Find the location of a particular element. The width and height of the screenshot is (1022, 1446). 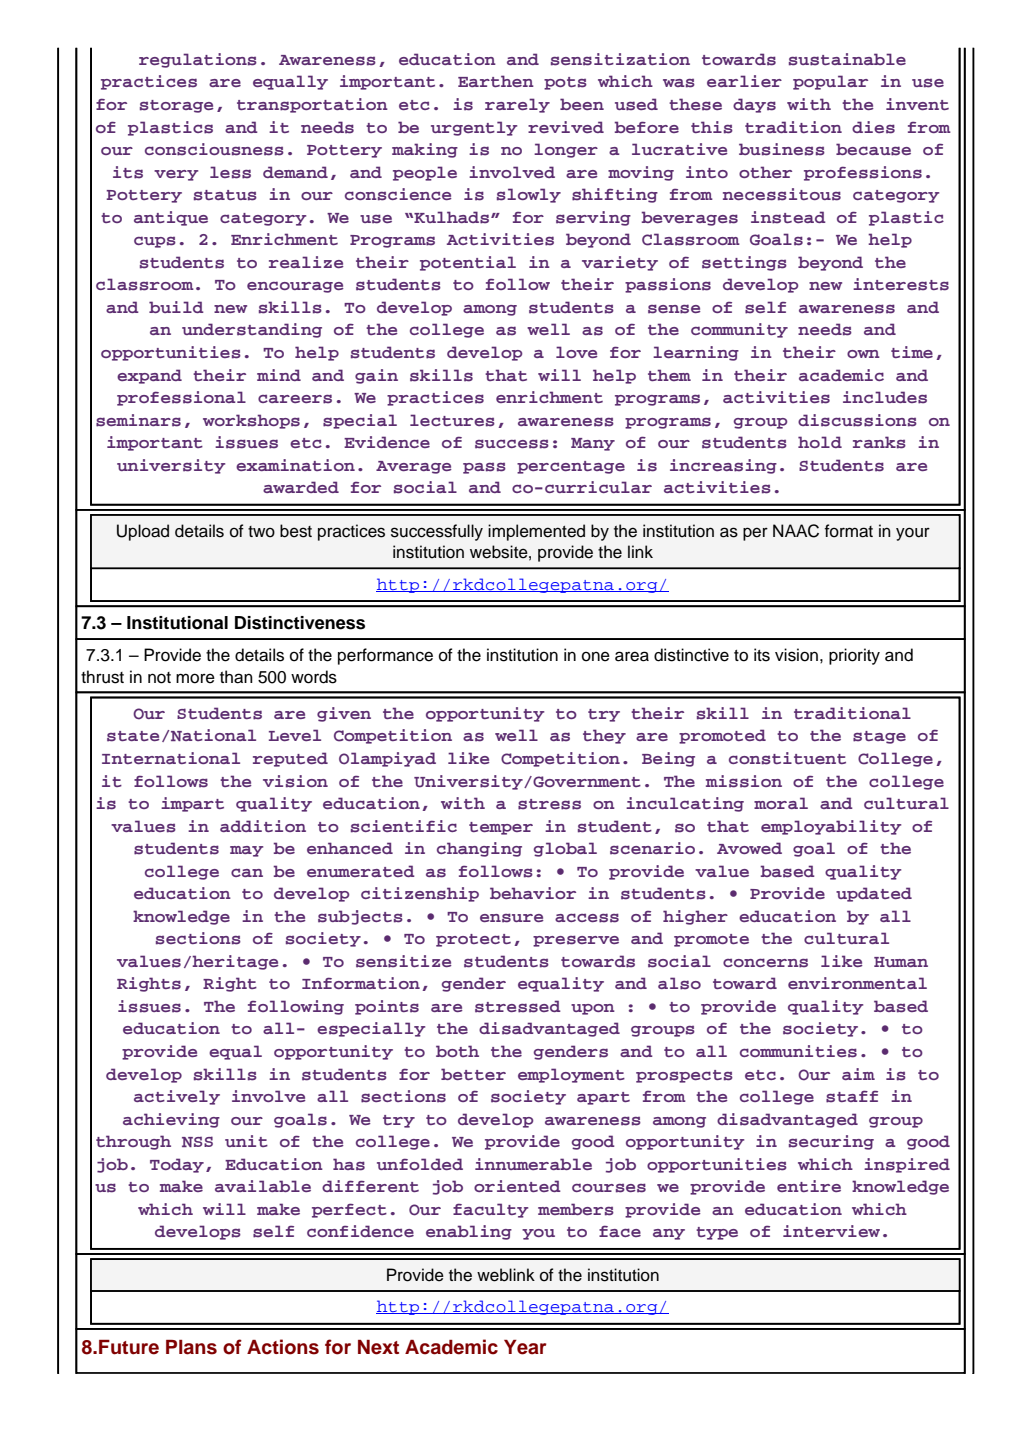

Year is located at coordinates (525, 1347).
